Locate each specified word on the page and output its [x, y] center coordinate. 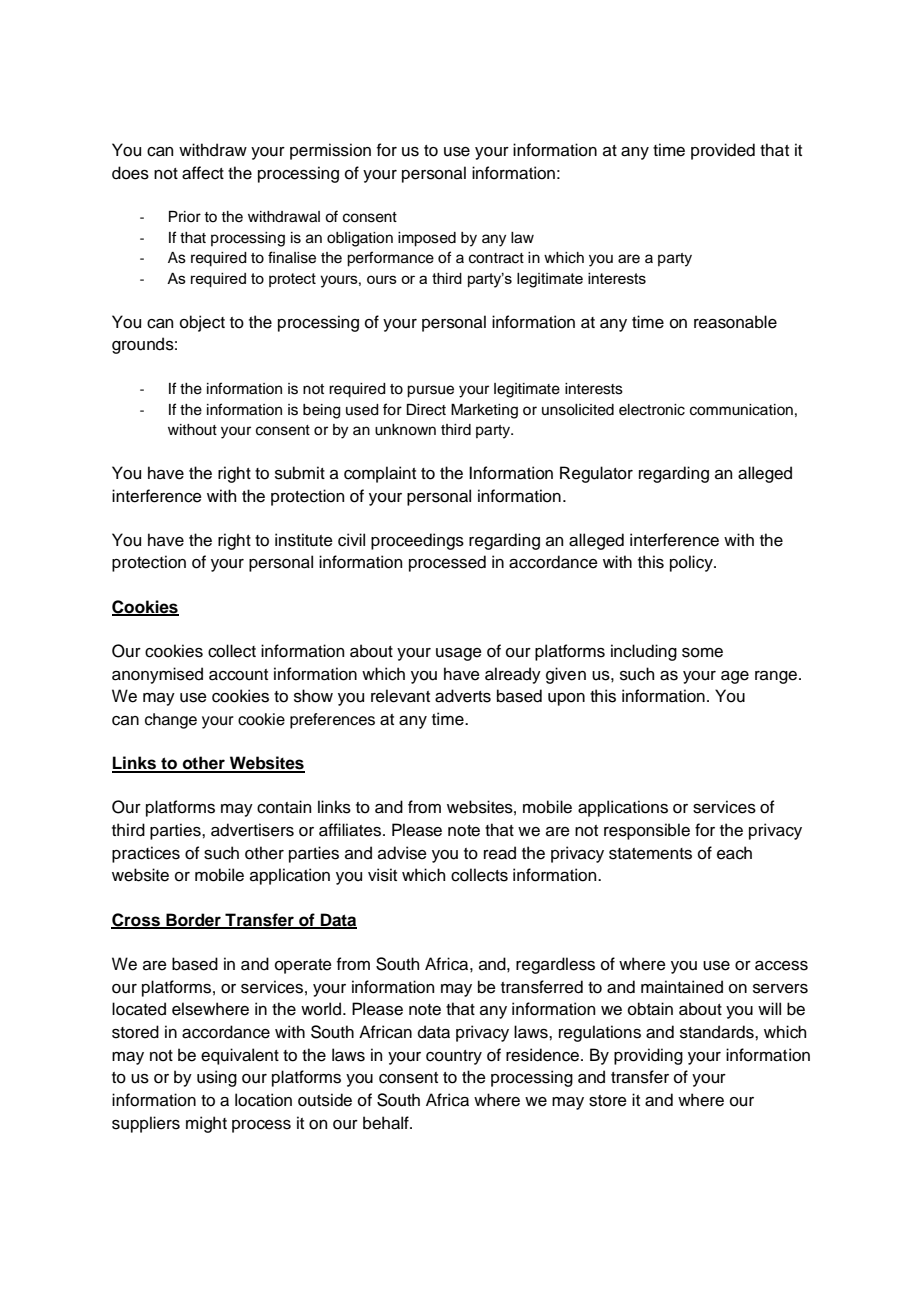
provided [723, 151]
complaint [380, 474]
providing [648, 1056]
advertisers [252, 830]
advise [402, 853]
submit [300, 473]
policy [692, 563]
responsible [647, 831]
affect [203, 173]
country [454, 1057]
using [217, 1078]
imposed [427, 239]
